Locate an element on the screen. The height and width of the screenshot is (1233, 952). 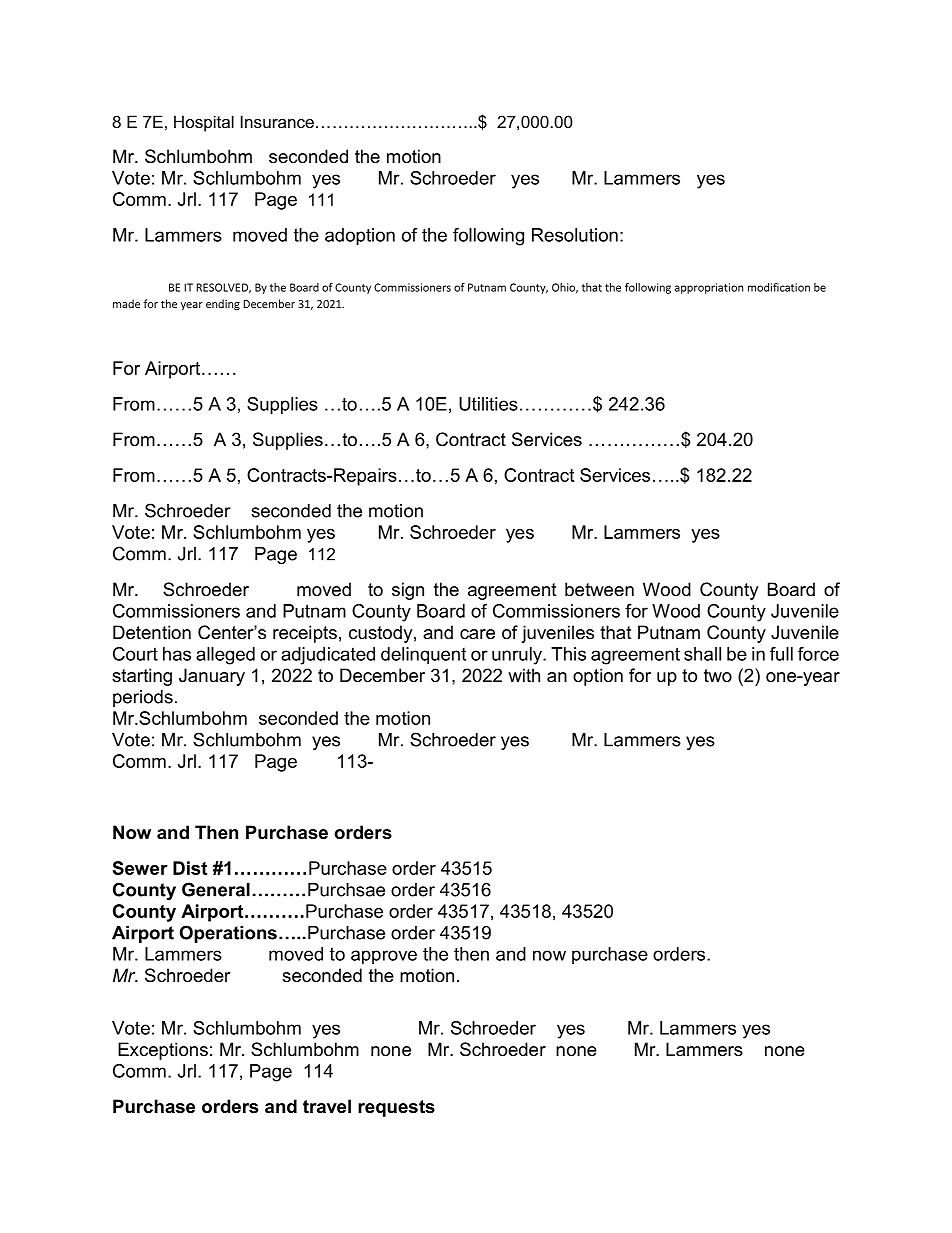
Exceptions is located at coordinates (163, 1051).
